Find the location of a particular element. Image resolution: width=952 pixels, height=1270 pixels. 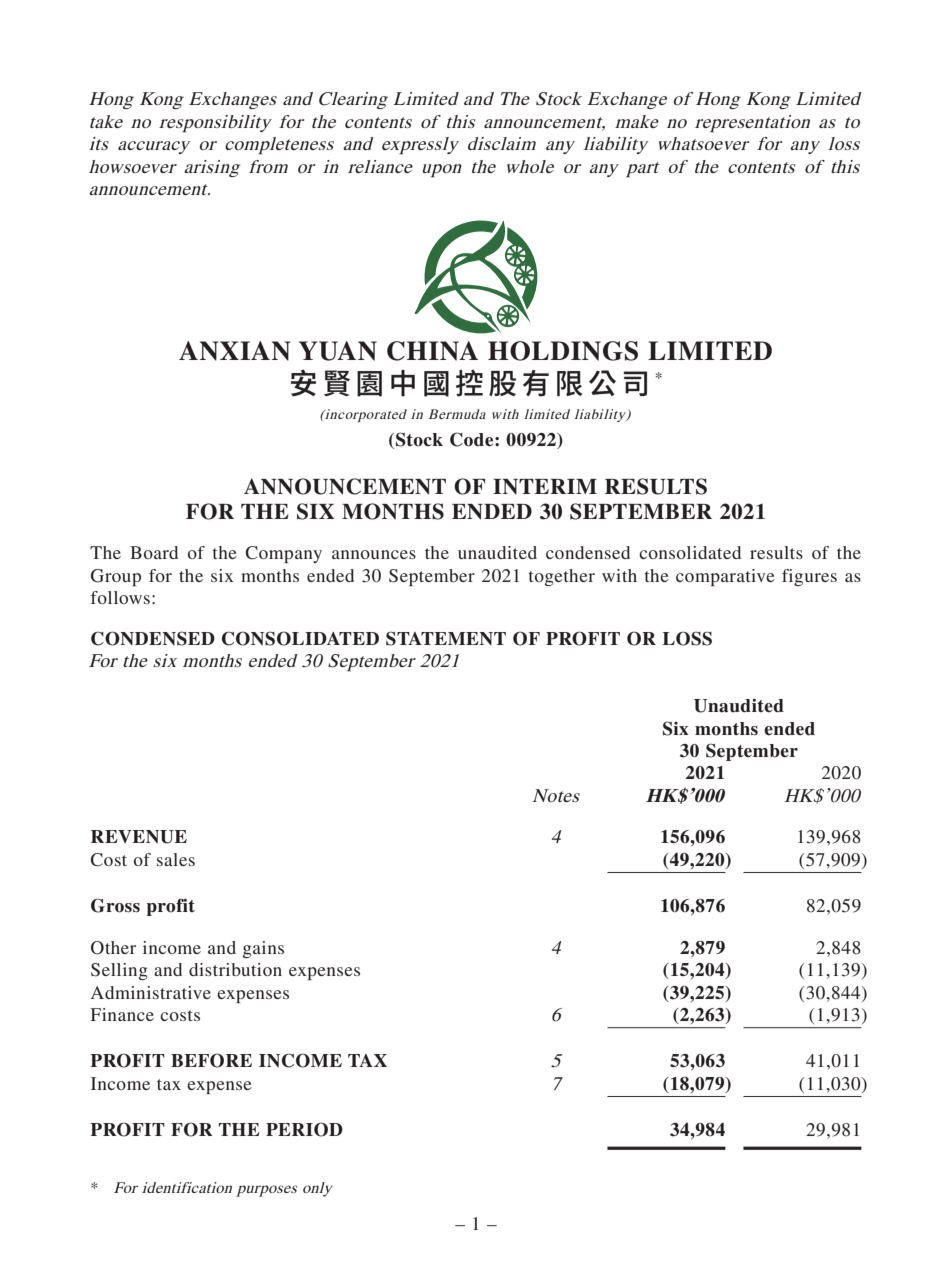

STATEMENT is located at coordinates (446, 638).
